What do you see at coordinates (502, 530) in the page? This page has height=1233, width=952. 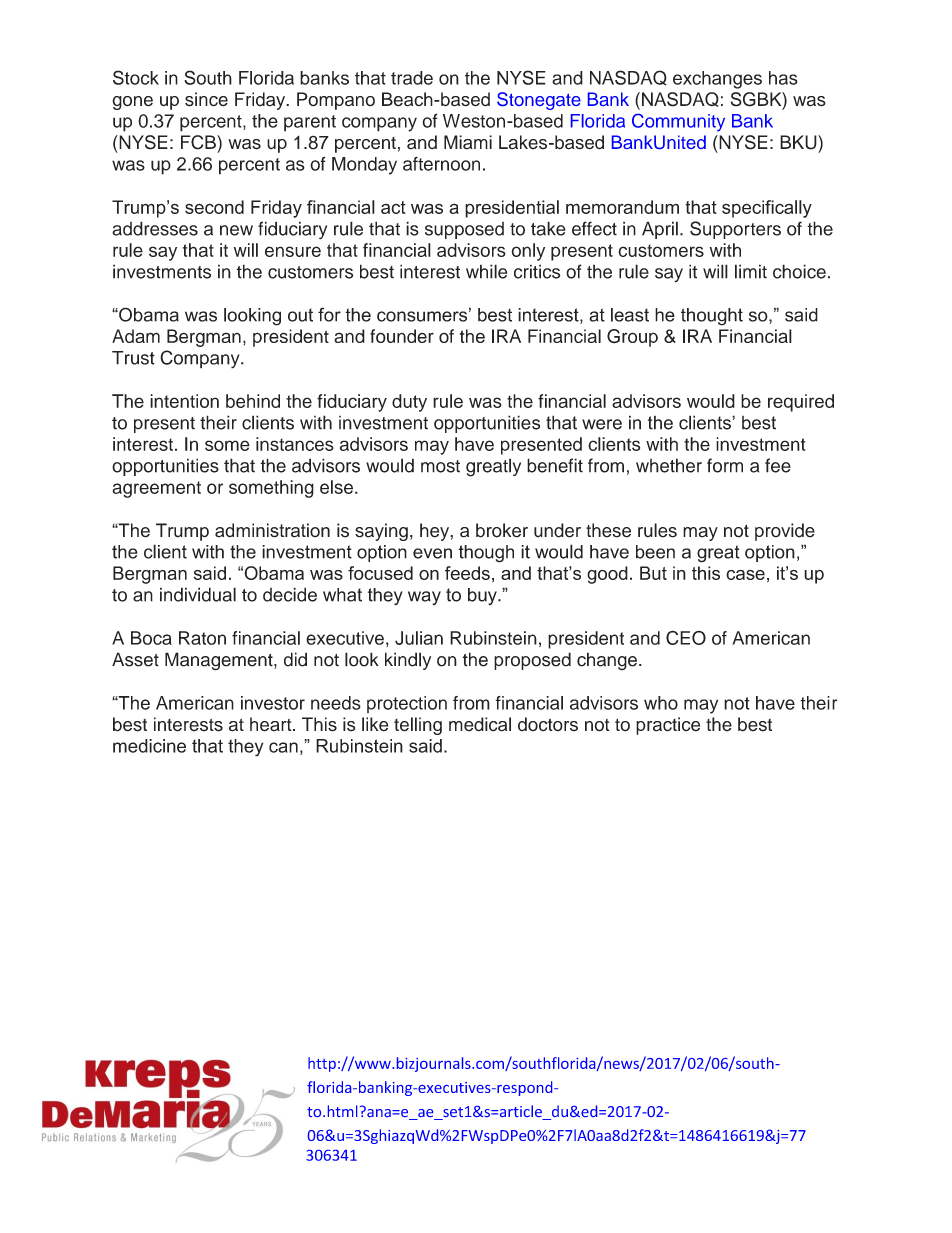 I see `broker` at bounding box center [502, 530].
